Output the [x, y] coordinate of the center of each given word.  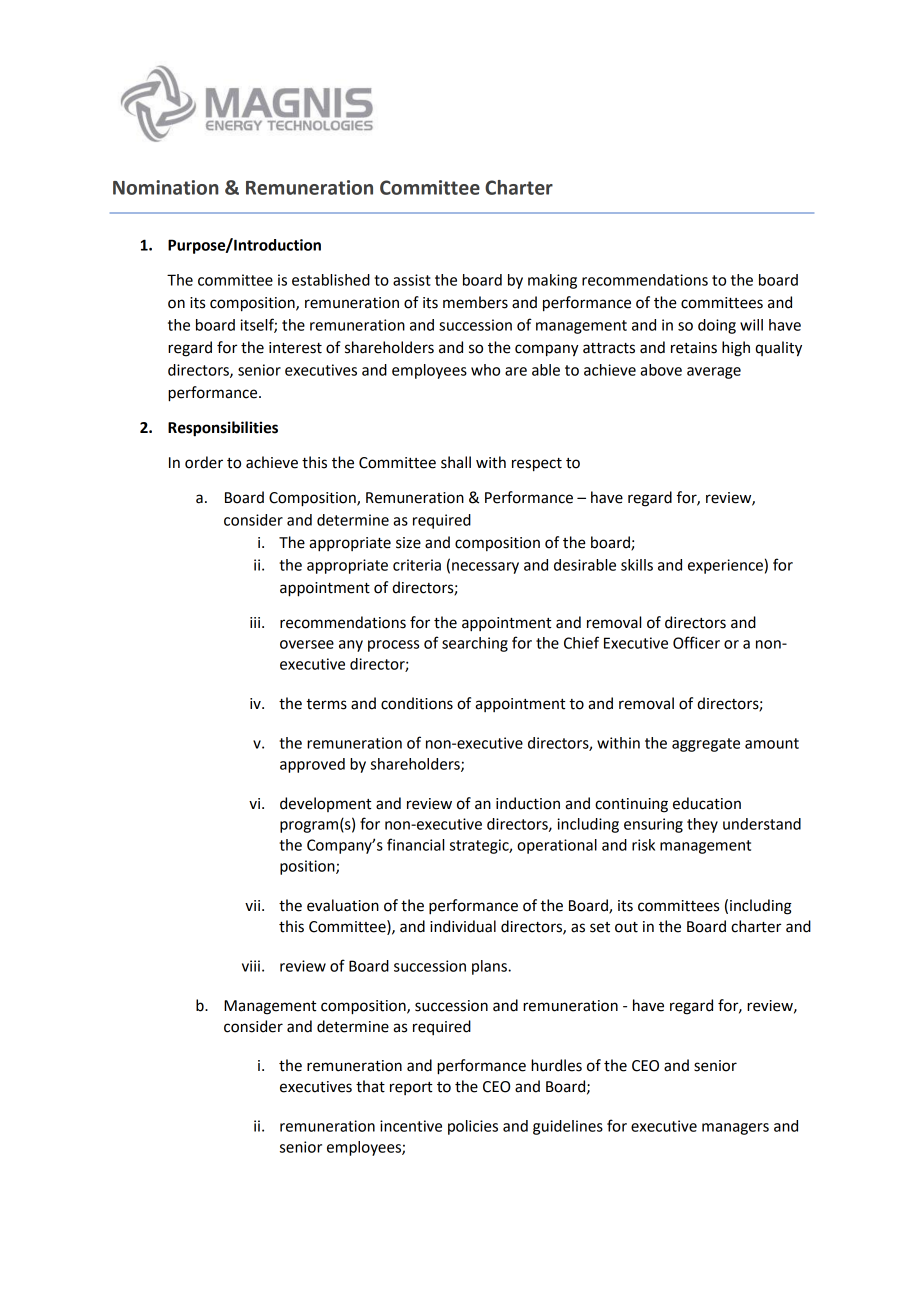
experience [725, 566]
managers [735, 1129]
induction [528, 803]
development [325, 804]
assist [412, 280]
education [707, 803]
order [204, 462]
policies [473, 1127]
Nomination [166, 187]
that [370, 1086]
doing [717, 326]
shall [456, 462]
